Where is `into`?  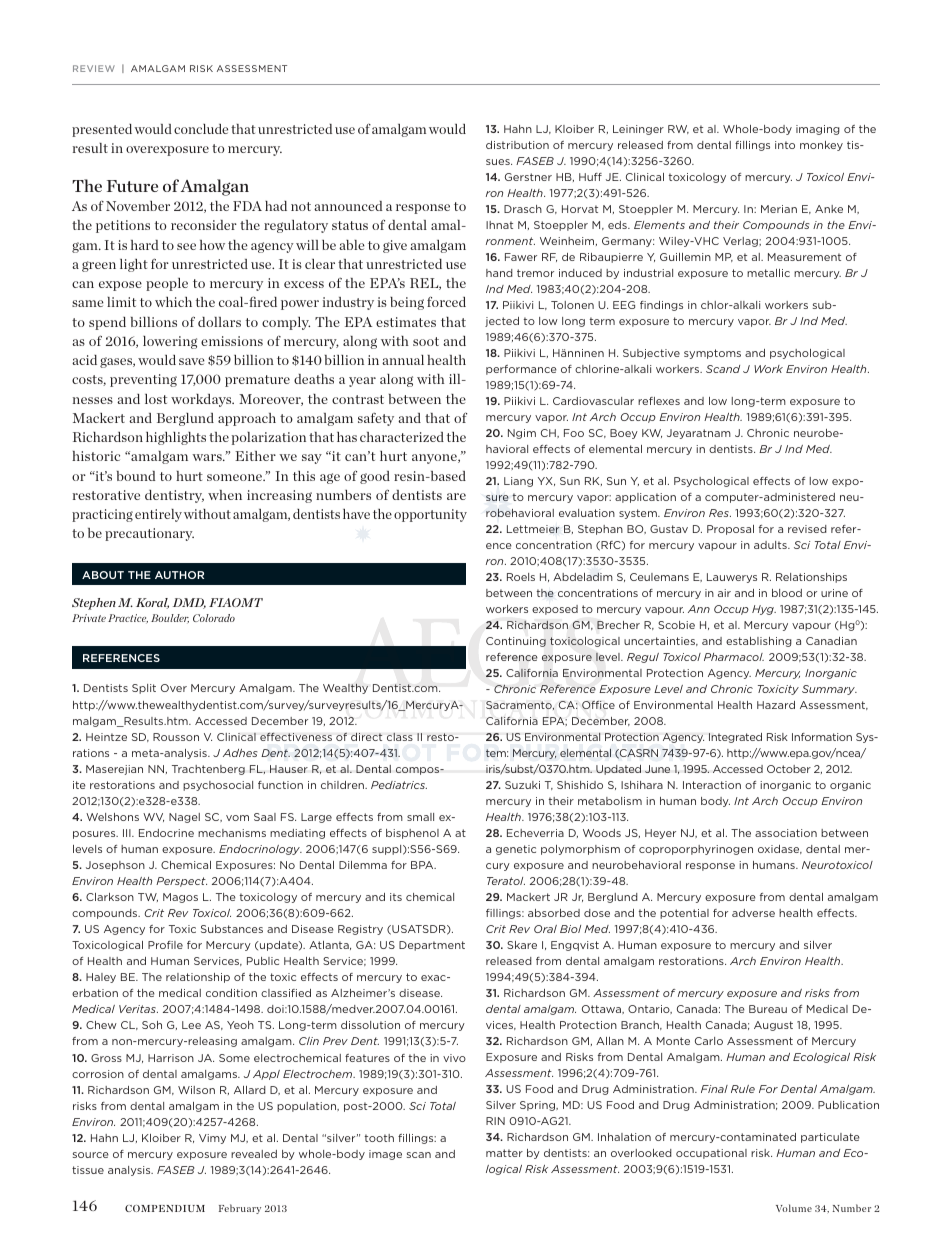
into is located at coordinates (785, 145).
